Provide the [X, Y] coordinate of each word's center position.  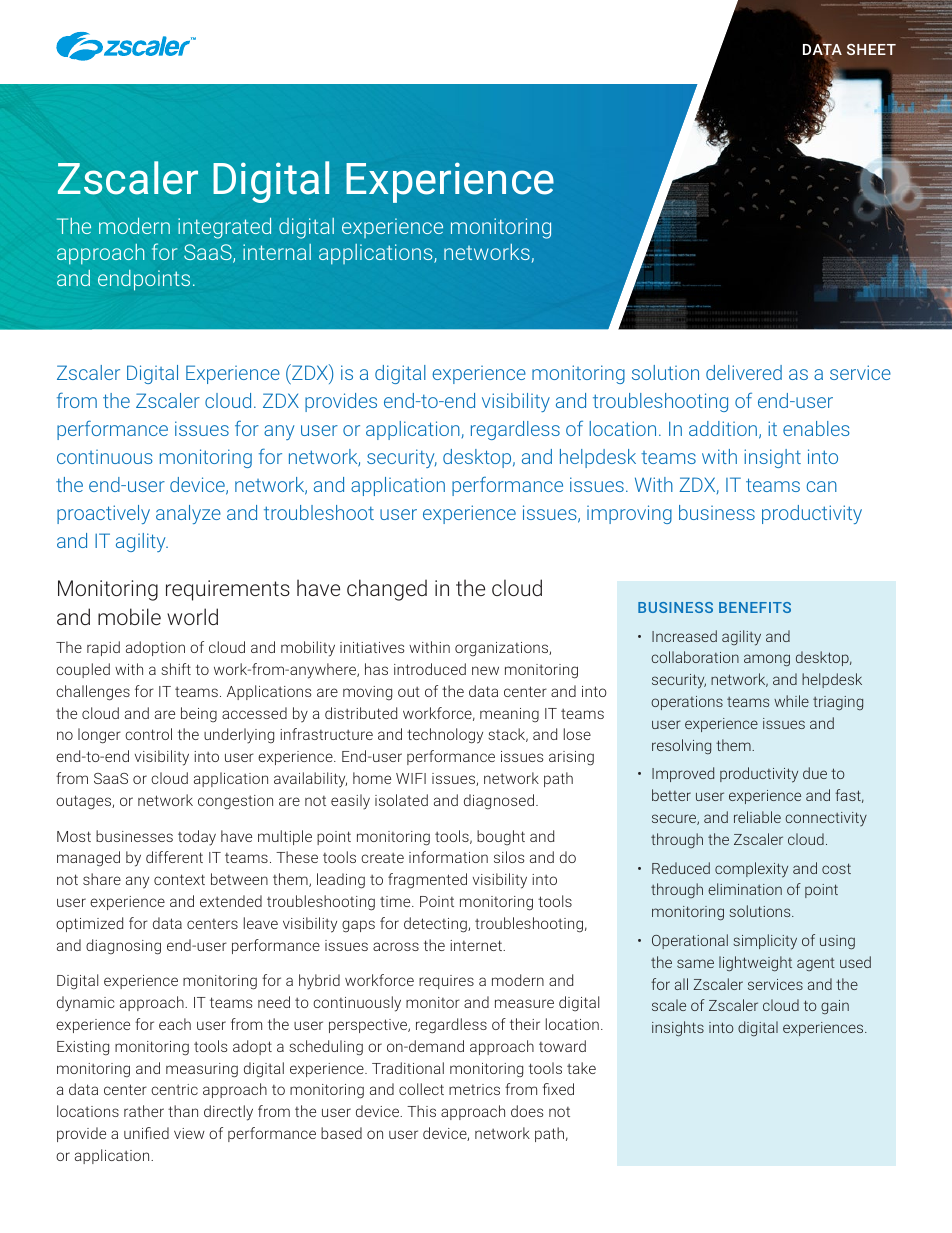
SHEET [871, 49]
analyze [188, 514]
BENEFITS [755, 607]
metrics [474, 1089]
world [192, 616]
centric [174, 1089]
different [174, 857]
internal [277, 252]
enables [816, 428]
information [448, 857]
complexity [751, 870]
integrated [224, 228]
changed [387, 590]
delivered [744, 372]
